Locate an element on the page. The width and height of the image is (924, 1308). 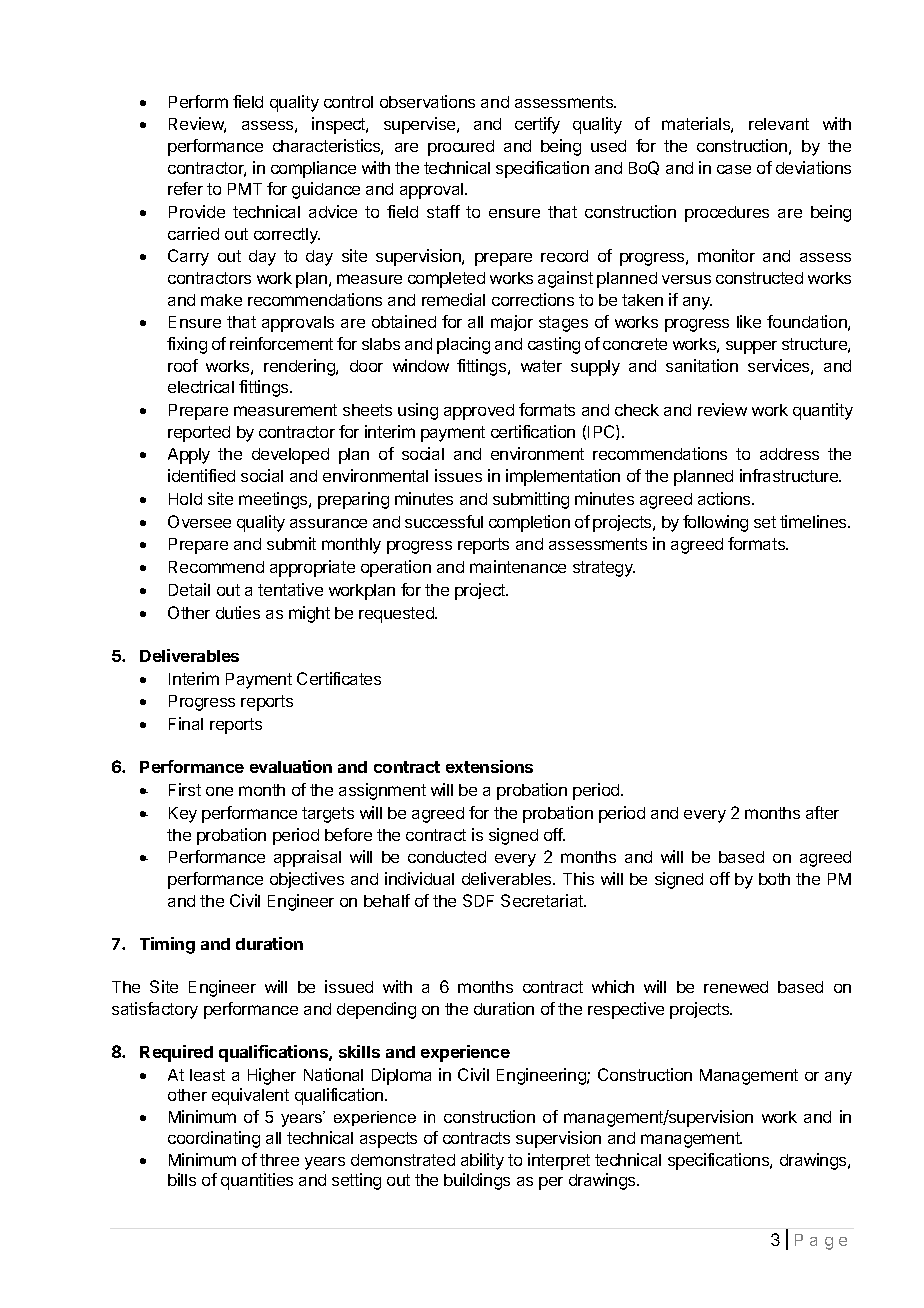
following is located at coordinates (715, 523).
